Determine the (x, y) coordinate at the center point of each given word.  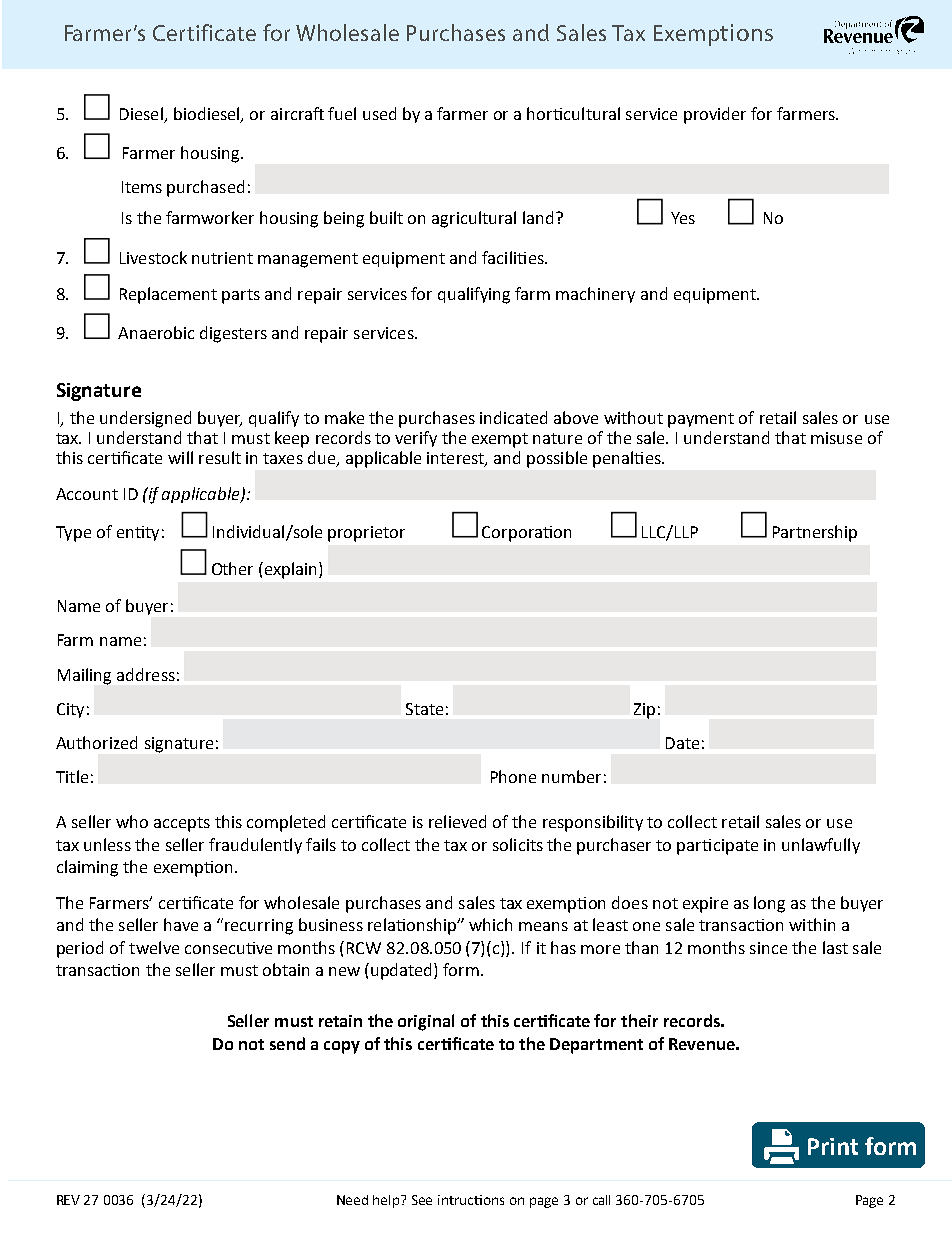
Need (352, 1200)
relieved (457, 821)
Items (142, 187)
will (180, 457)
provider (715, 115)
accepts (182, 824)
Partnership (815, 533)
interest (456, 459)
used (379, 113)
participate (717, 847)
